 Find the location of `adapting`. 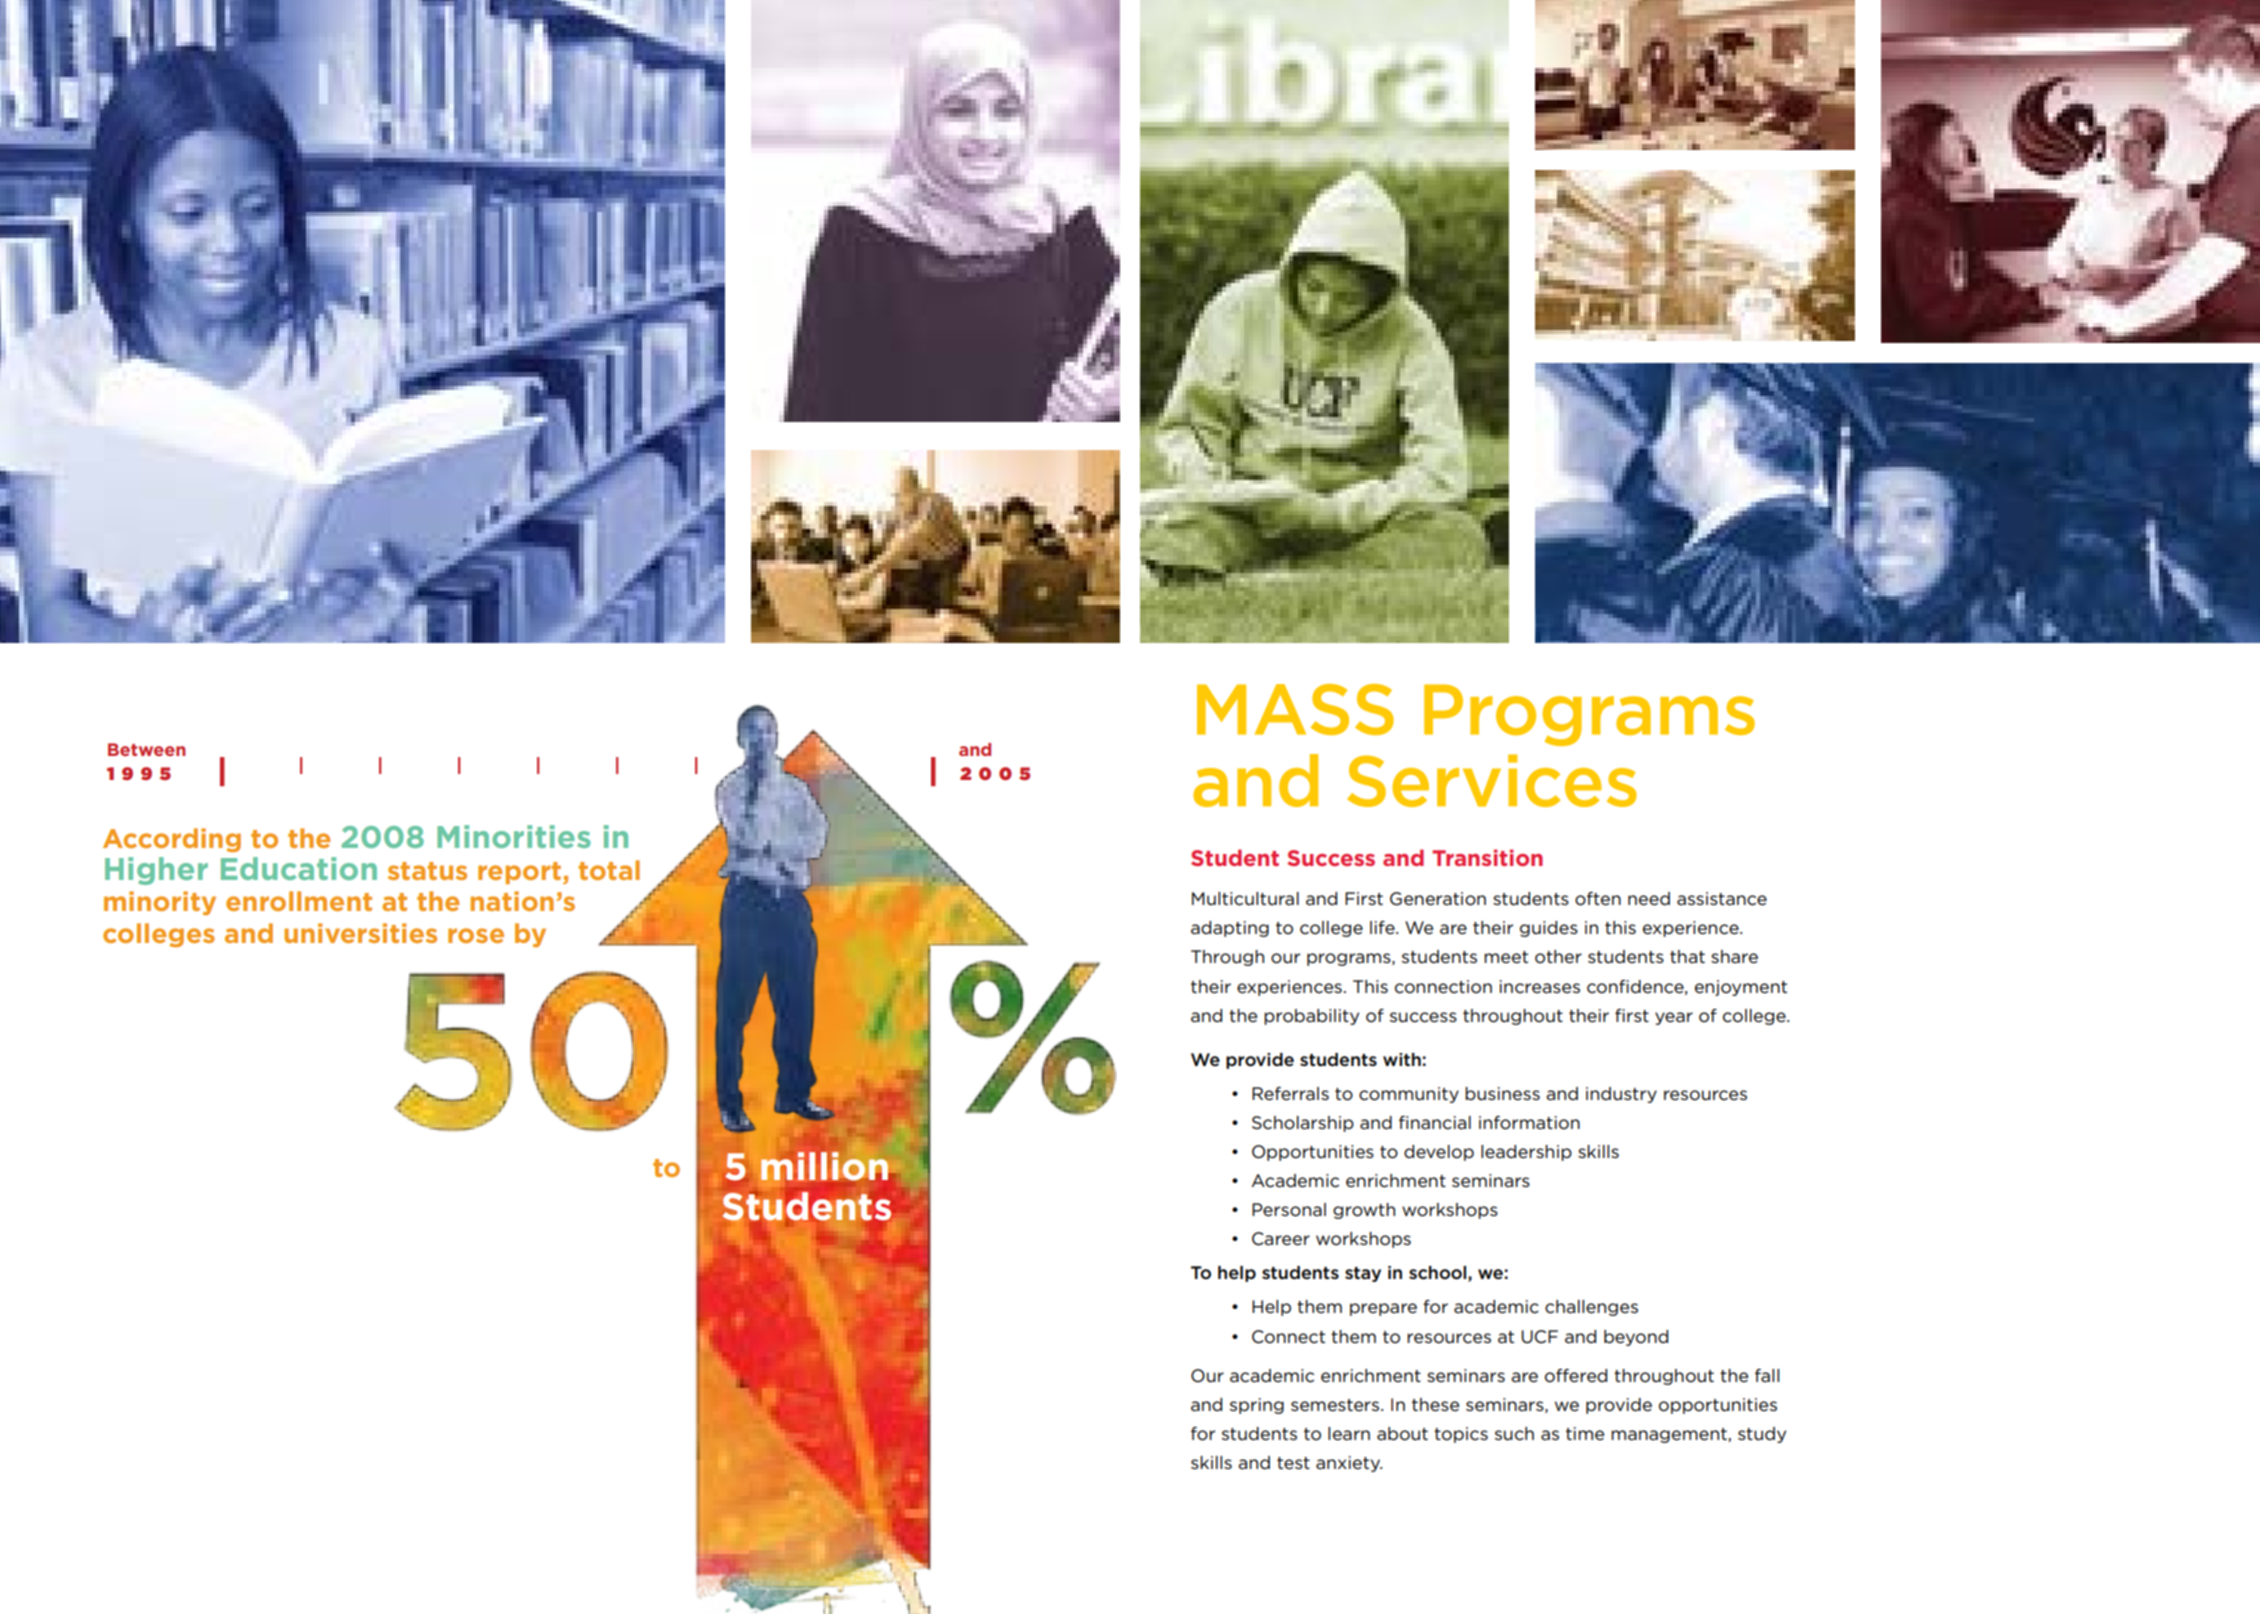

adapting is located at coordinates (1230, 929).
